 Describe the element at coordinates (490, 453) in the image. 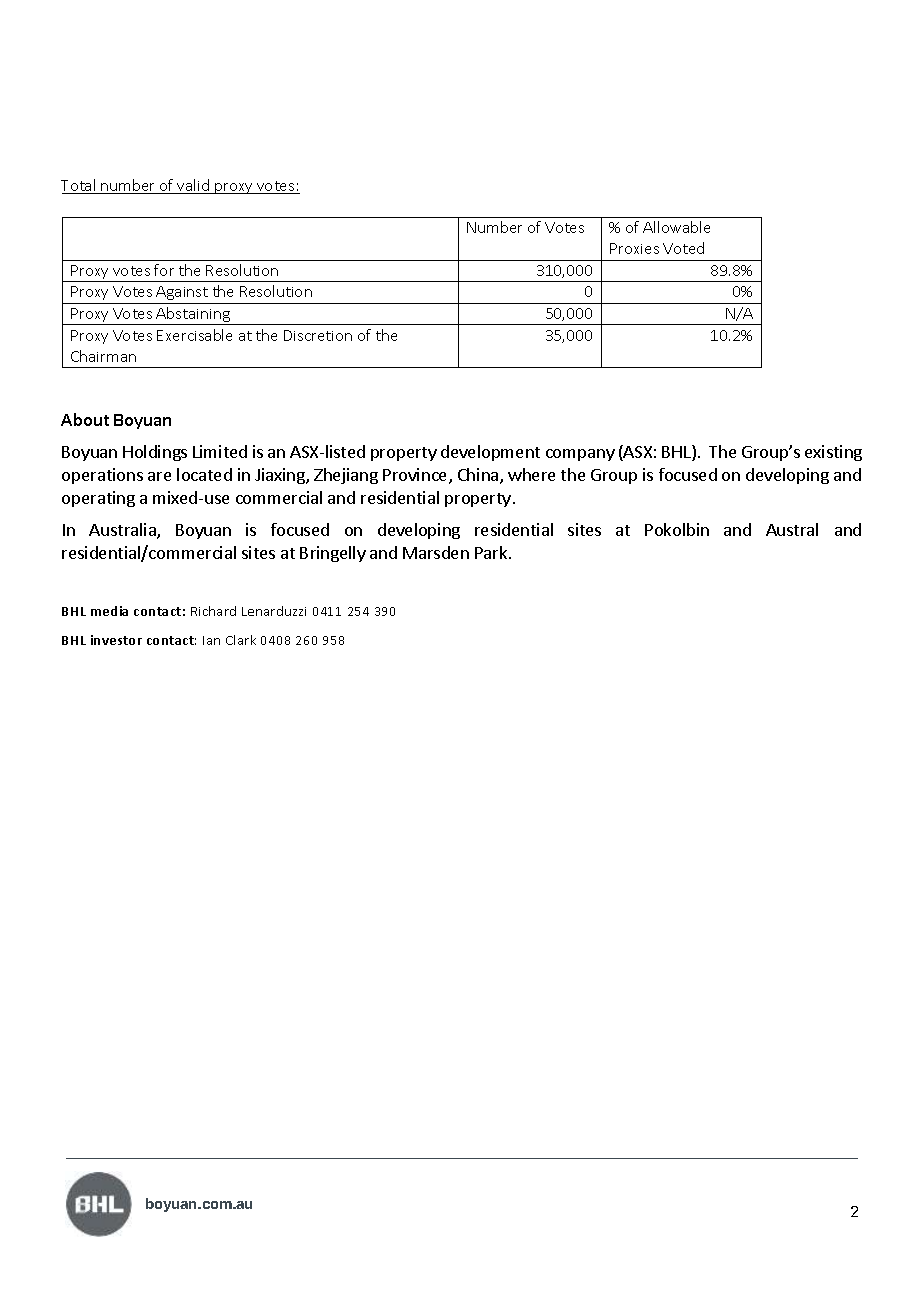

I see `development` at that location.
